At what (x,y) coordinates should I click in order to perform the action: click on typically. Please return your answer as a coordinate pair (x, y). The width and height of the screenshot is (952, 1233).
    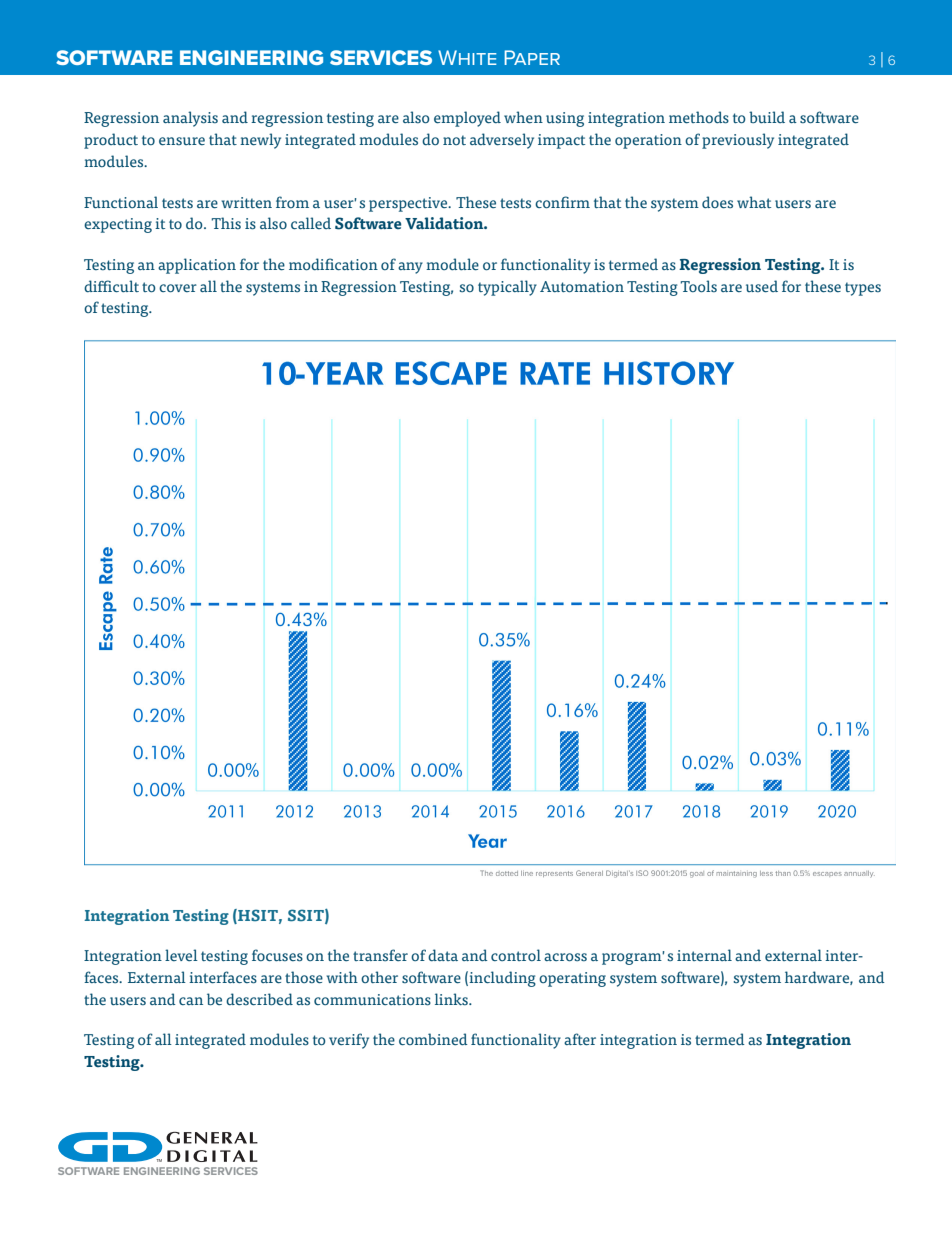
    Looking at the image, I should click on (507, 288).
